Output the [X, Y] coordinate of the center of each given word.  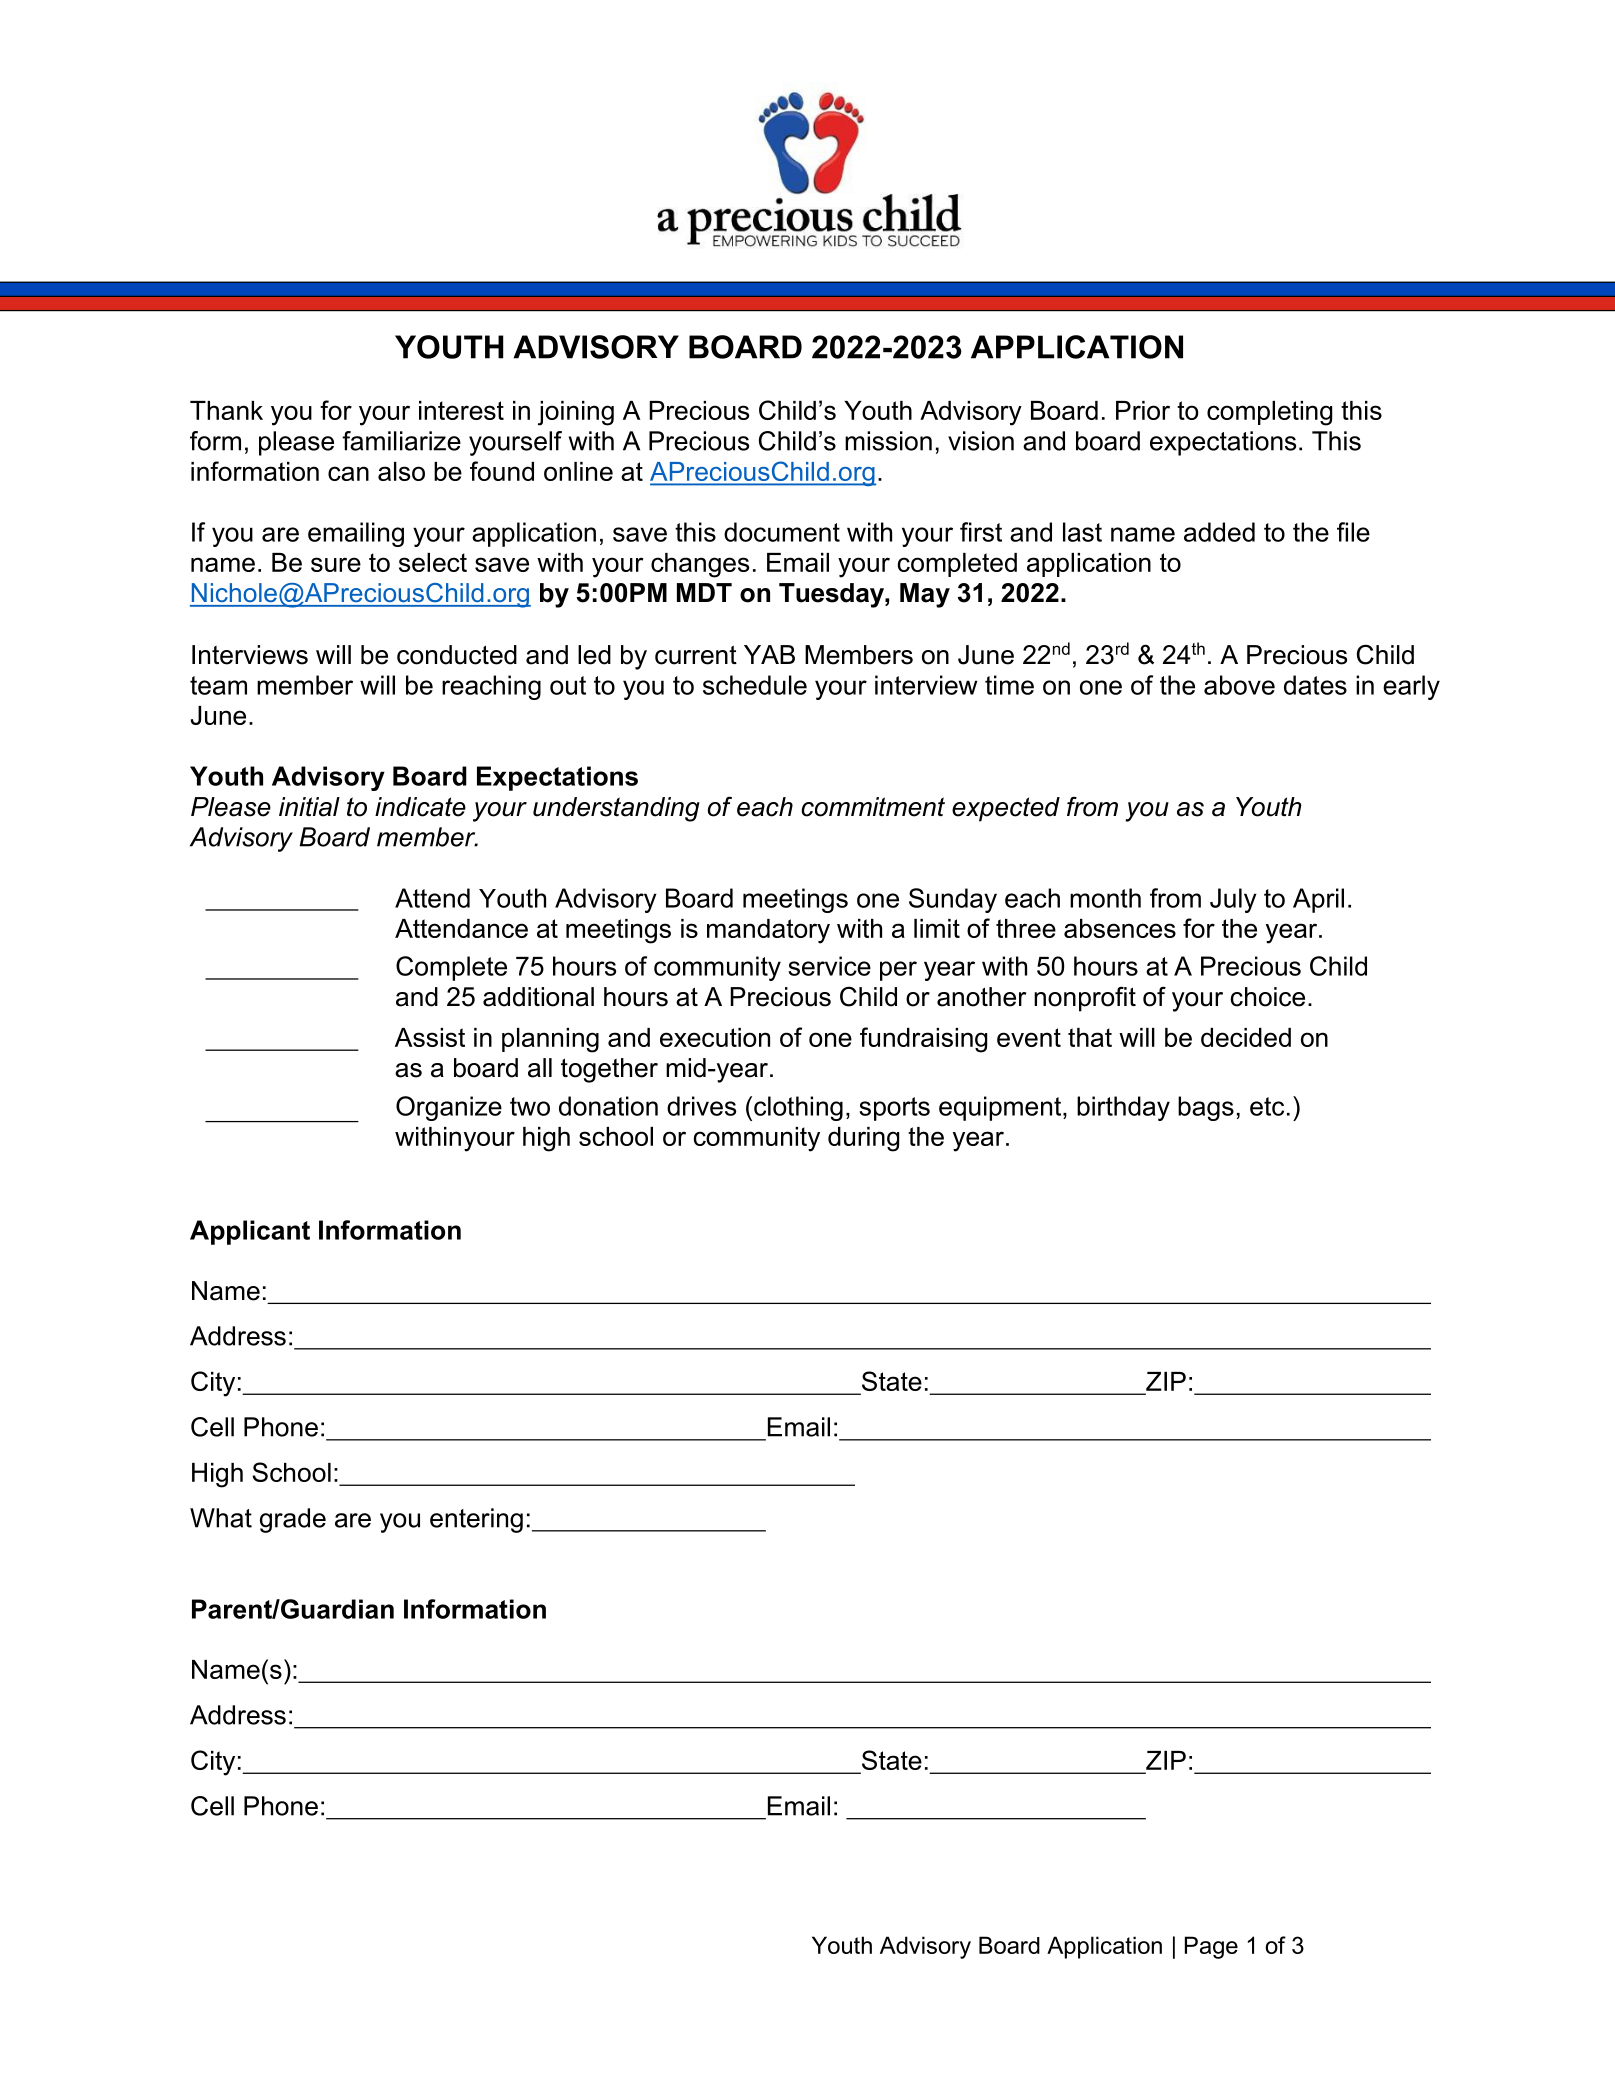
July [1233, 900]
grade [293, 1520]
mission [888, 441]
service [829, 966]
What [221, 1518]
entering [476, 1520]
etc [1267, 1106]
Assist [430, 1037]
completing [1269, 413]
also [401, 471]
